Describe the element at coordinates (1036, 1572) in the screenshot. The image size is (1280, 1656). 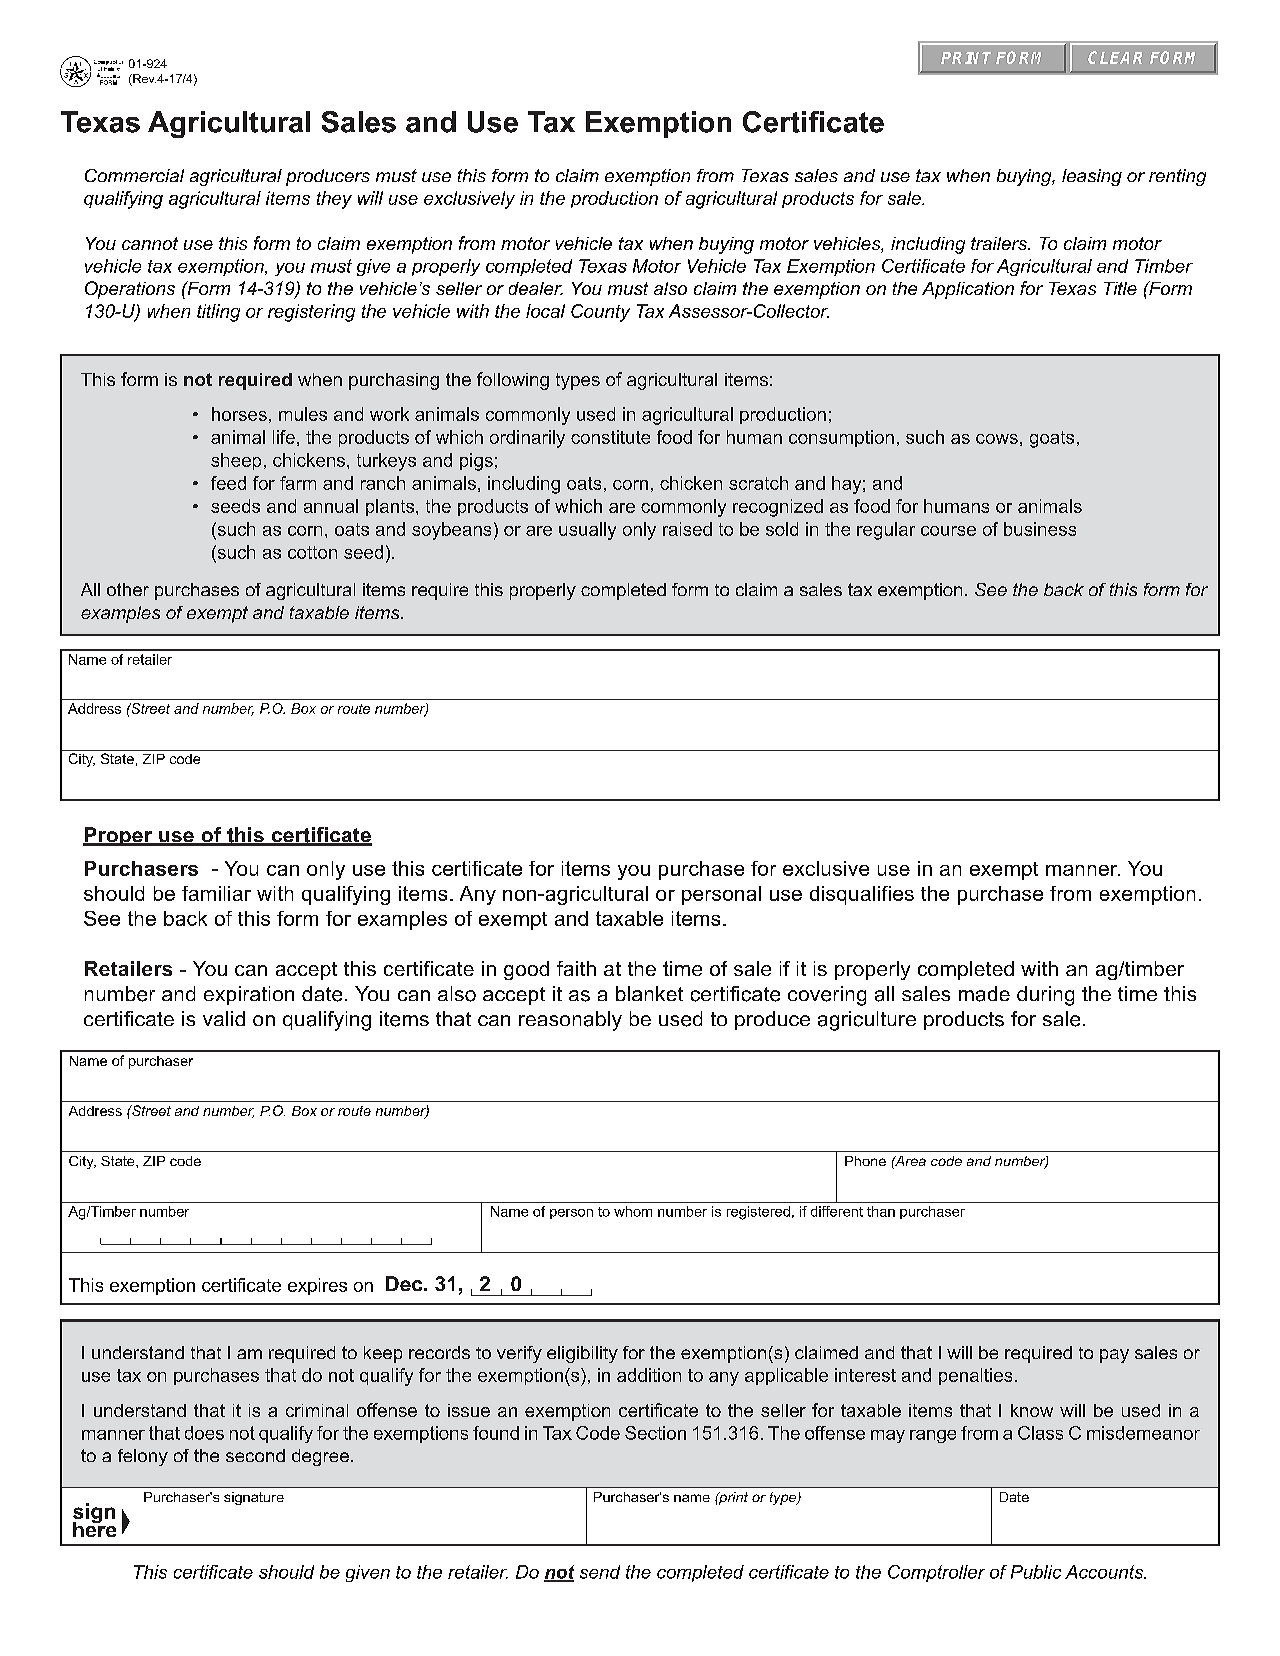
I see `Public` at that location.
